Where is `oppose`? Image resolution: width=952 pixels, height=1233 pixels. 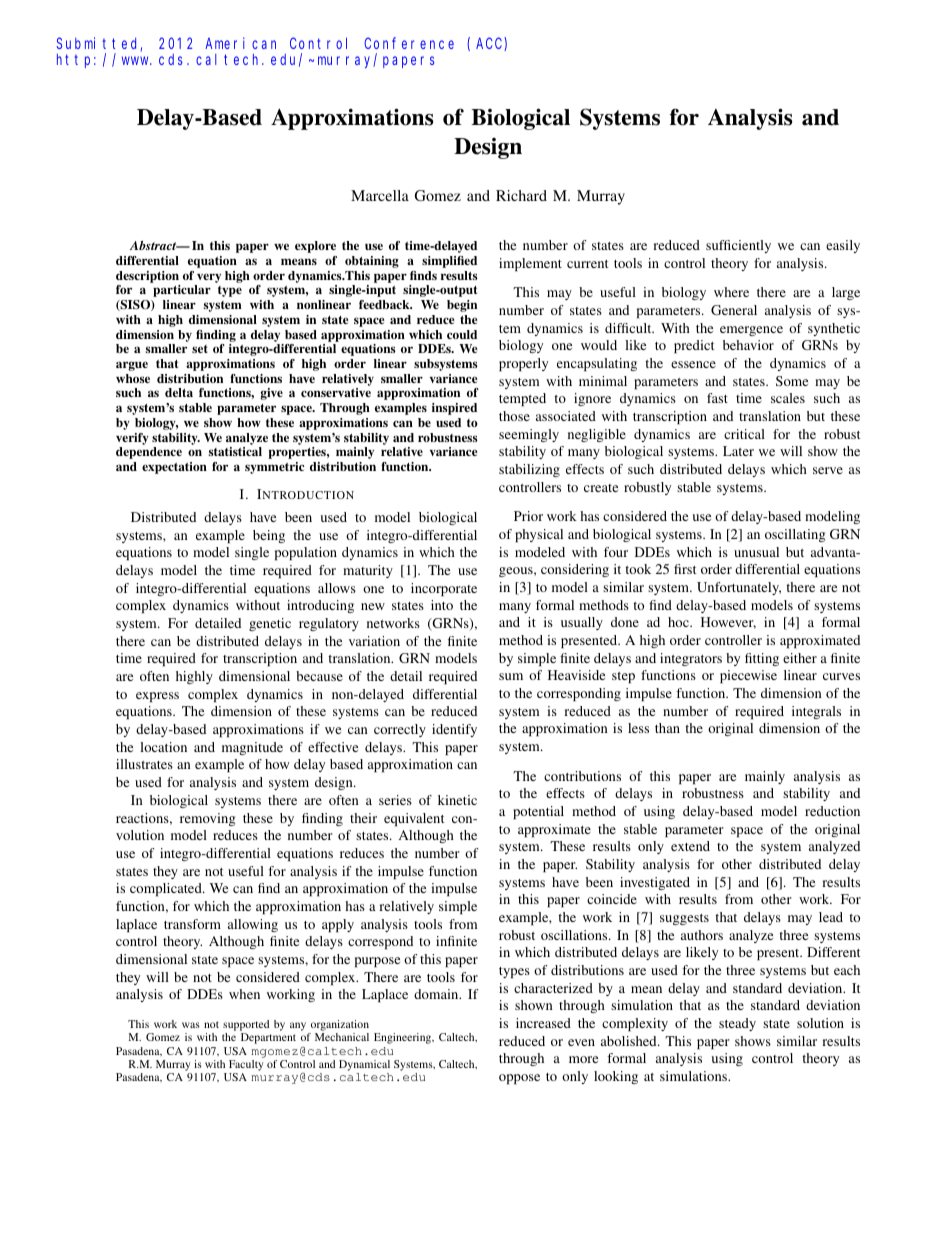
oppose is located at coordinates (519, 1079).
